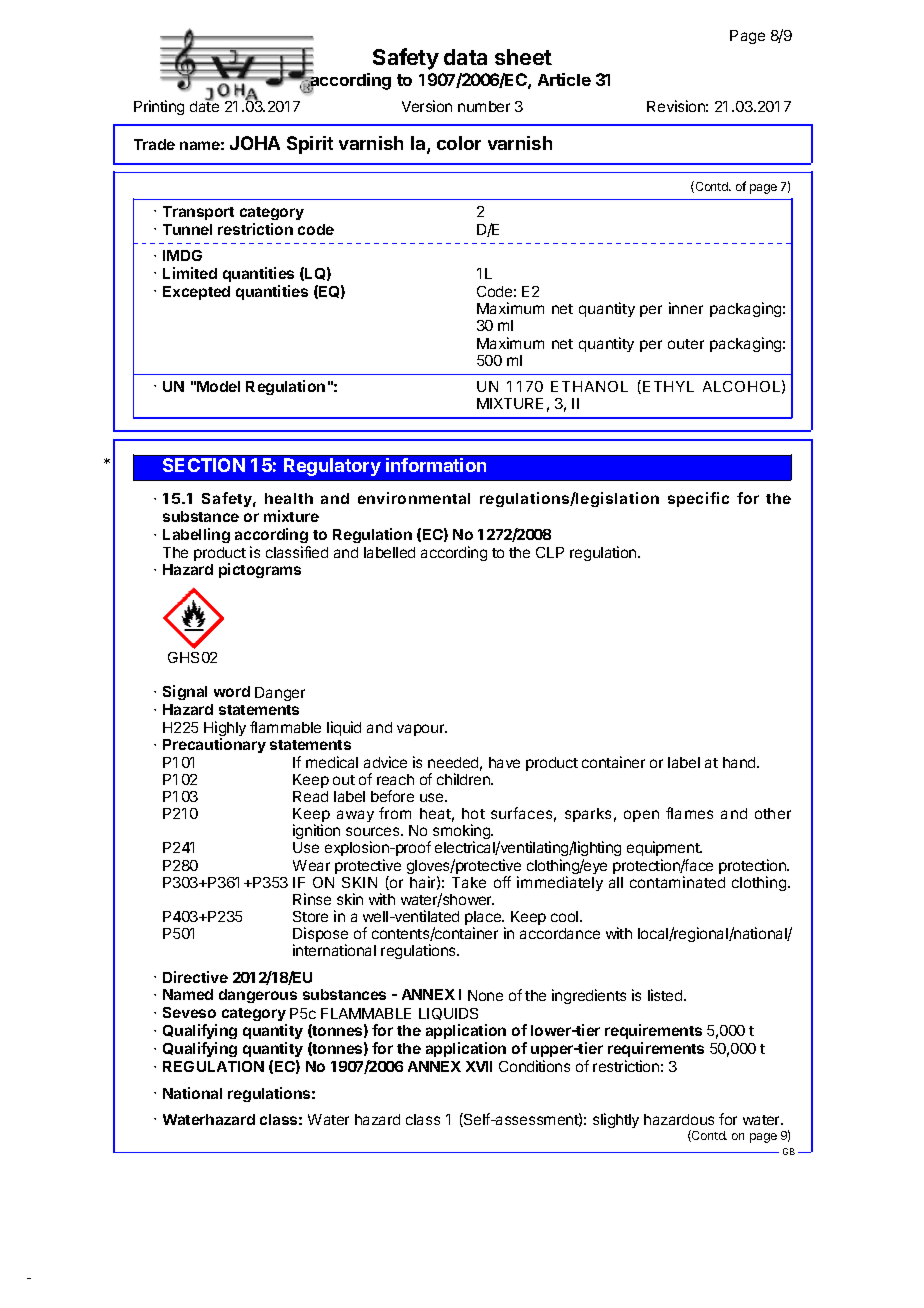 The width and height of the screenshot is (924, 1308). Describe the element at coordinates (464, 779) in the screenshot. I see `children` at that location.
